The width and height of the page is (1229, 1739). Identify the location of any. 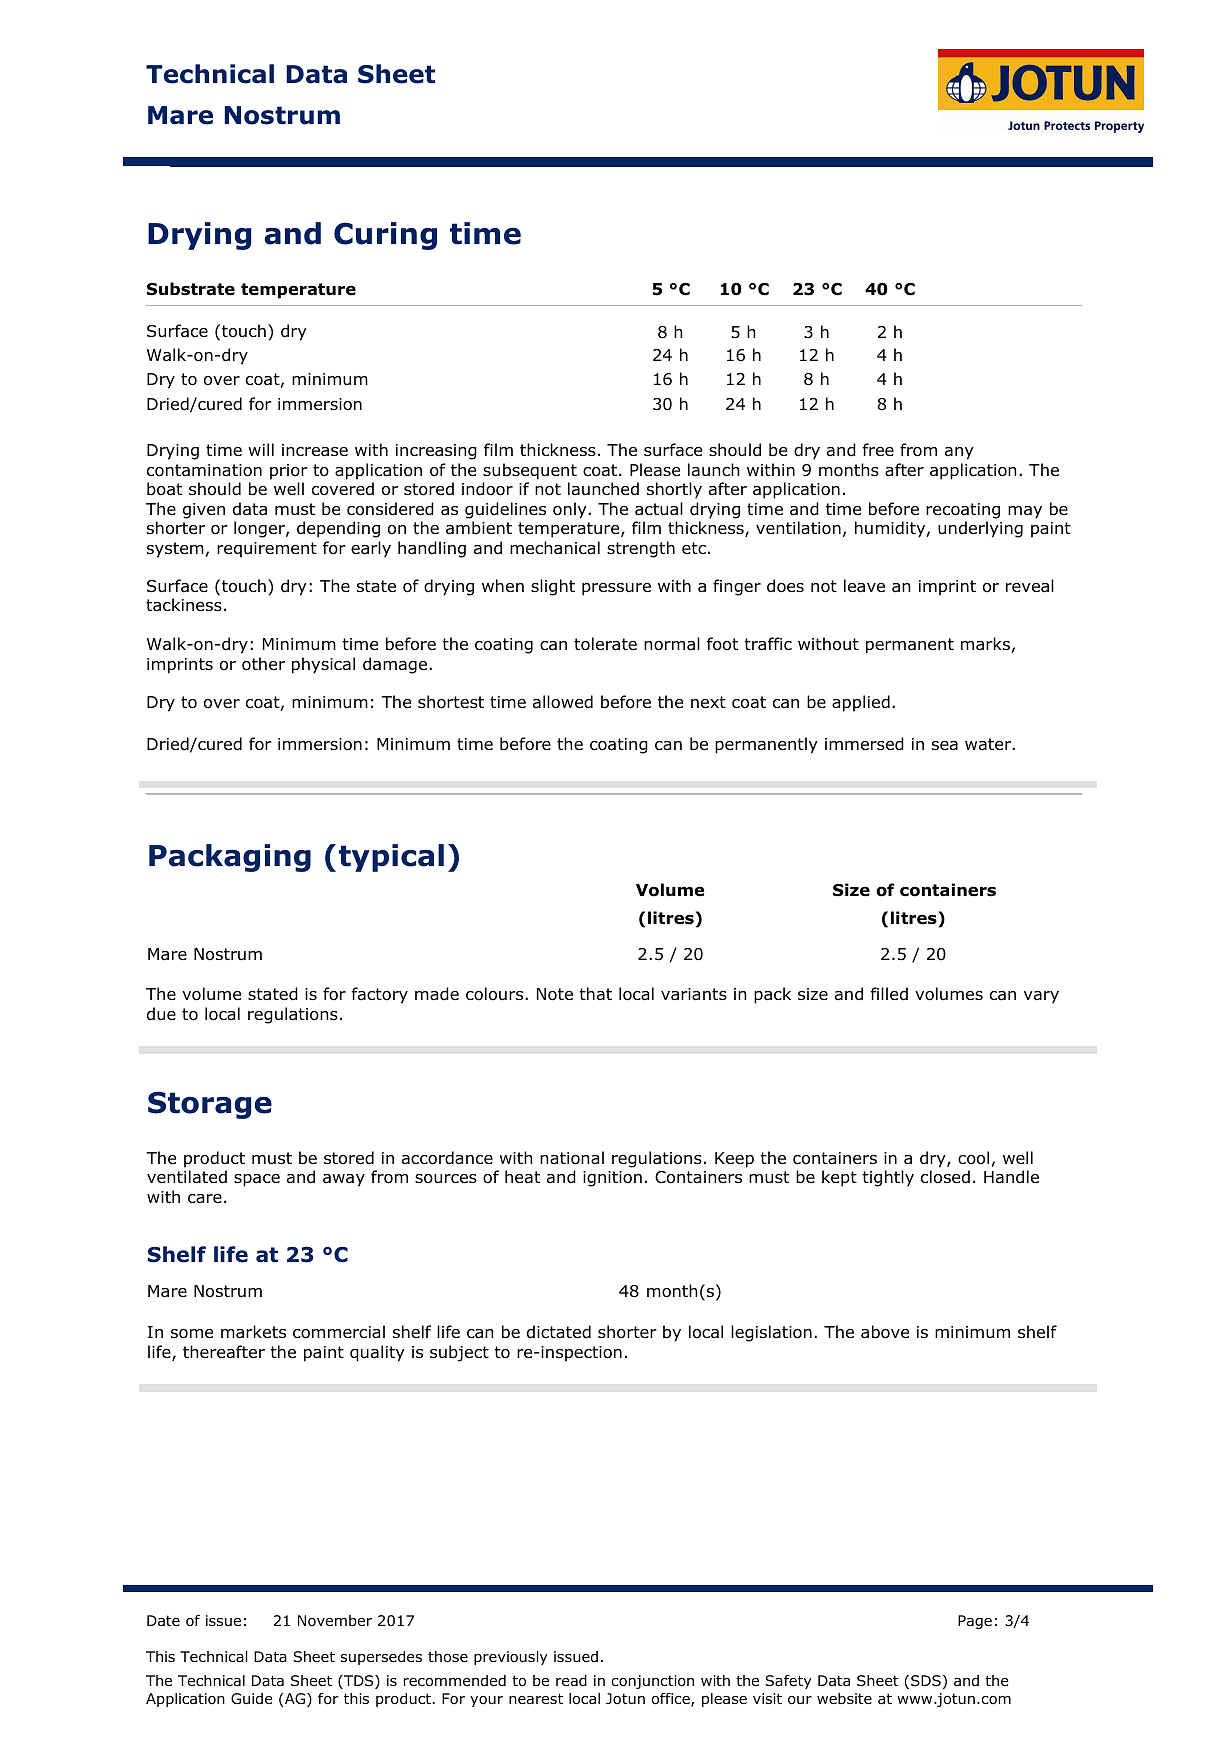
(959, 453).
